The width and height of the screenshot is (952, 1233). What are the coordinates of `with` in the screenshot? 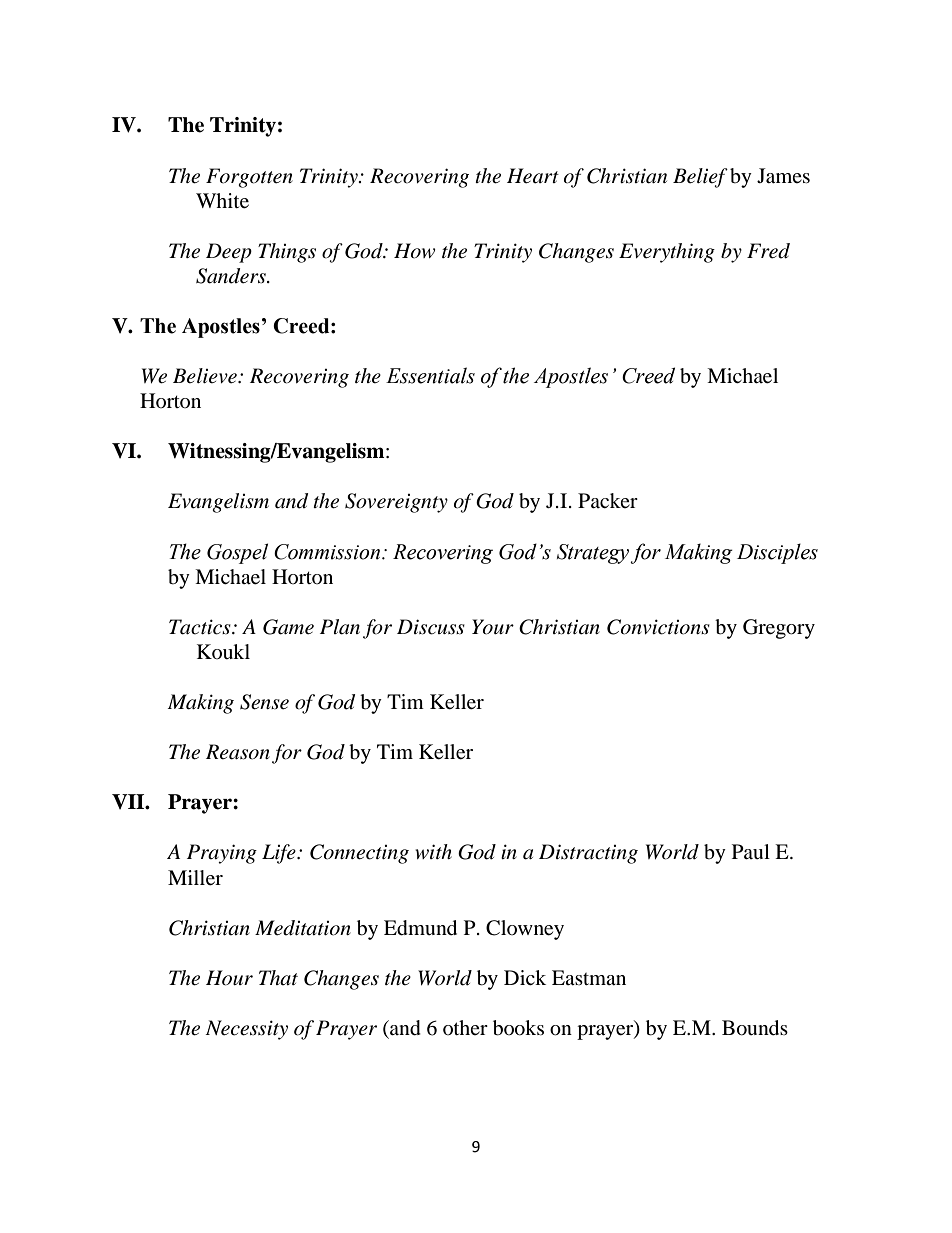 It's located at (433, 851).
